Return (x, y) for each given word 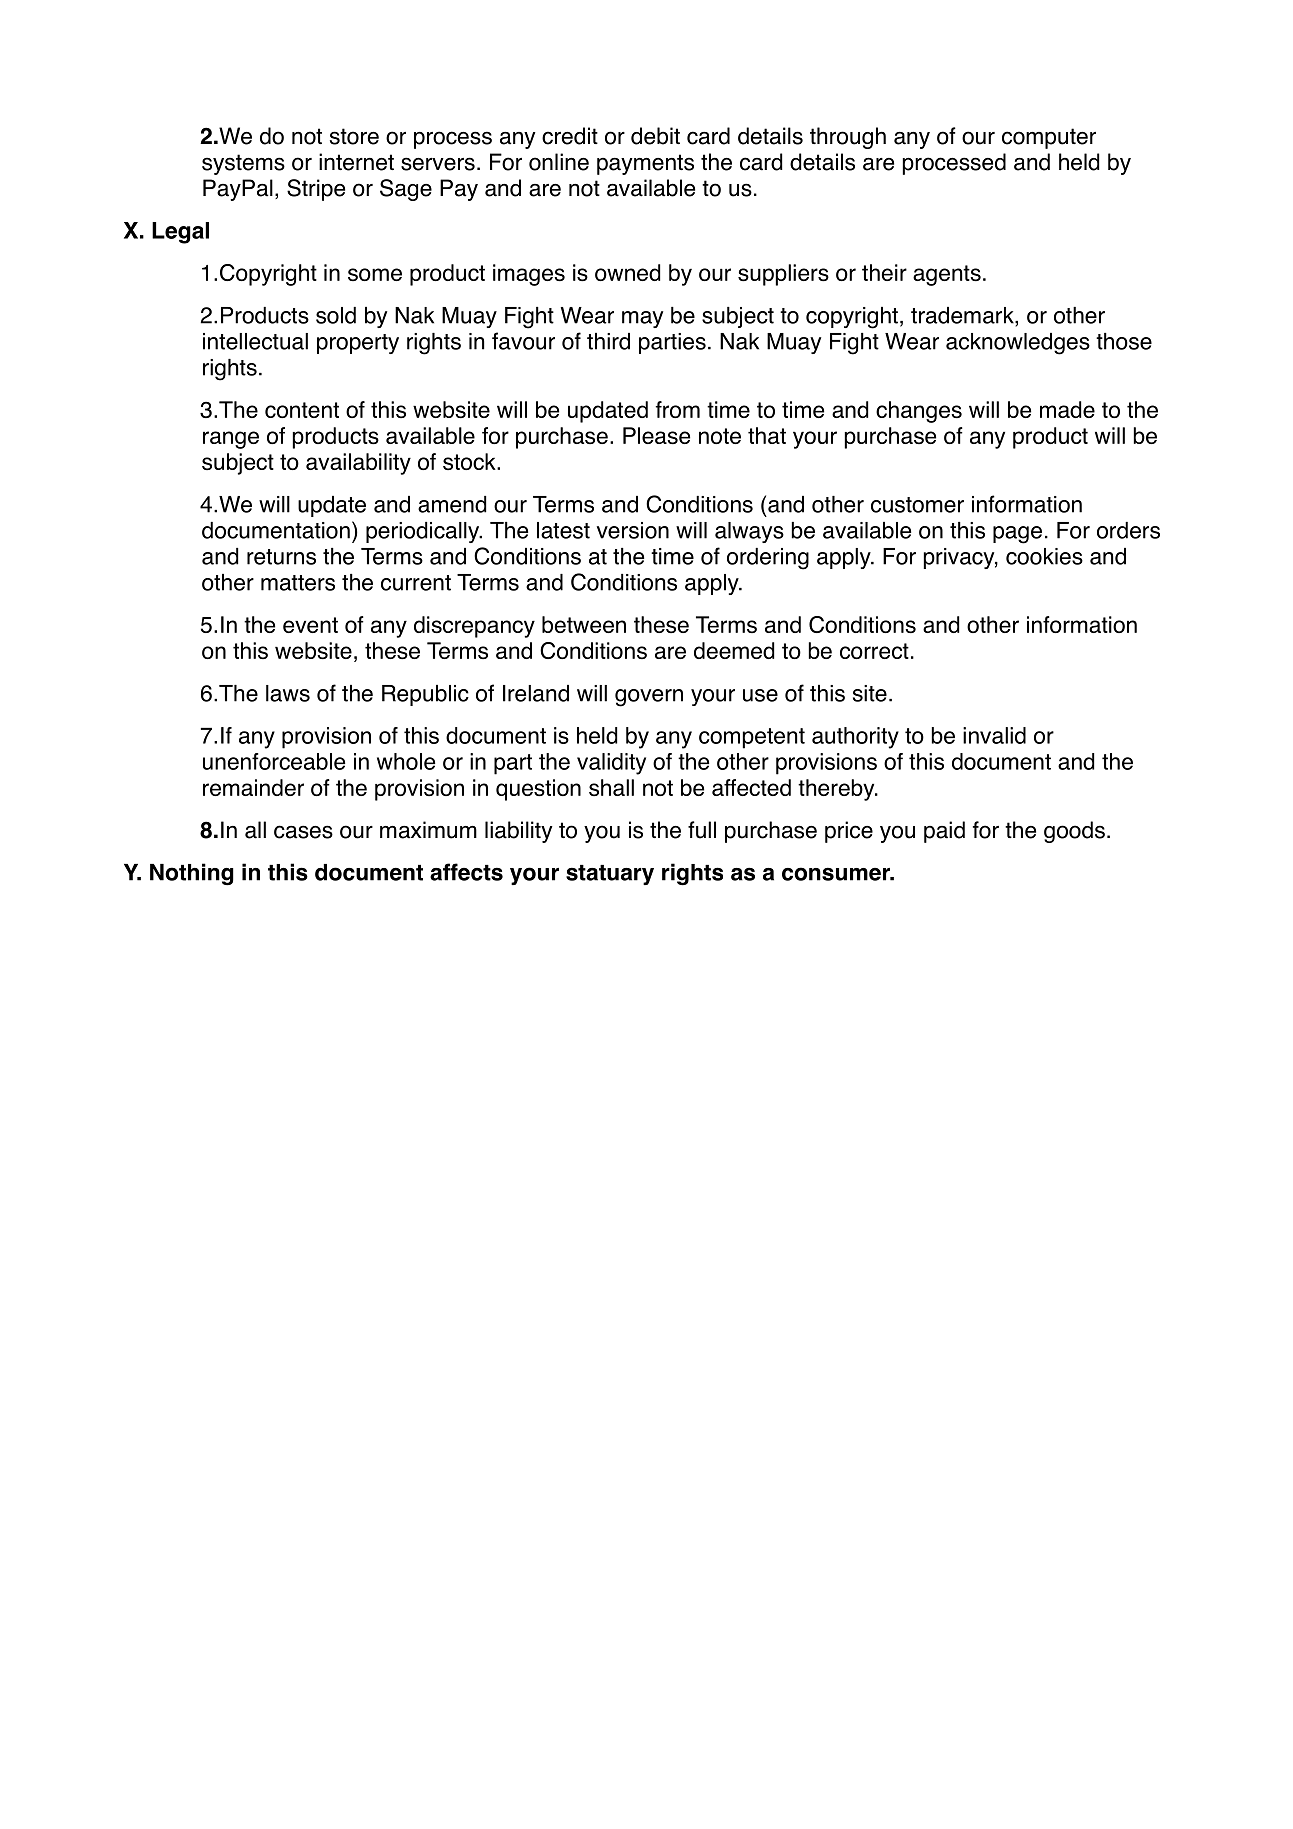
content (302, 410)
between (584, 624)
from (678, 409)
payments (645, 164)
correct (874, 651)
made (1067, 409)
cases (303, 832)
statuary (610, 875)
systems (243, 164)
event (310, 625)
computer (1049, 138)
